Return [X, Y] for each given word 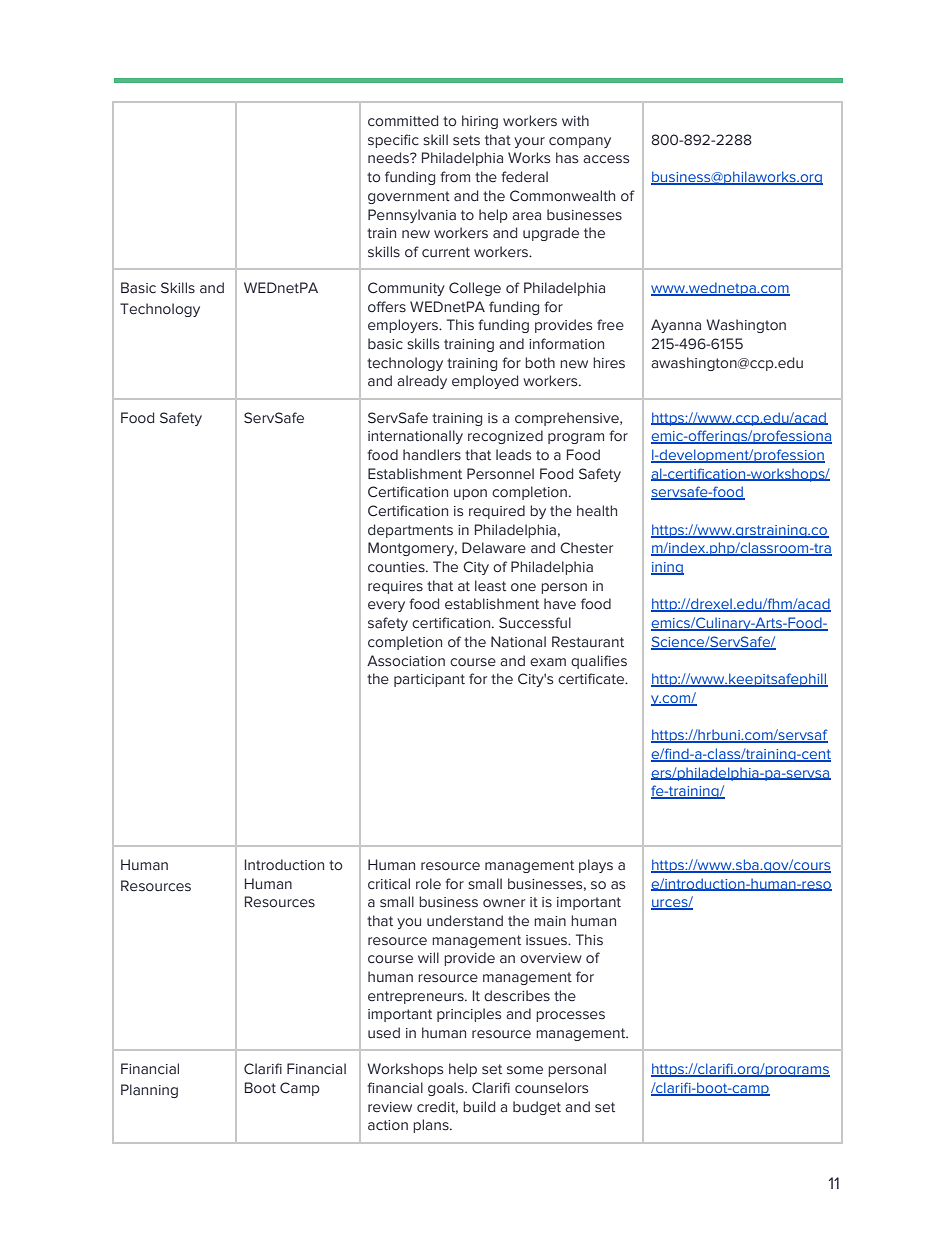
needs [389, 158]
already [422, 382]
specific [393, 141]
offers [387, 307]
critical [389, 883]
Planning [149, 1091]
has [567, 158]
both [540, 362]
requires [395, 587]
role [428, 884]
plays [596, 866]
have [560, 604]
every [386, 606]
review [390, 1107]
